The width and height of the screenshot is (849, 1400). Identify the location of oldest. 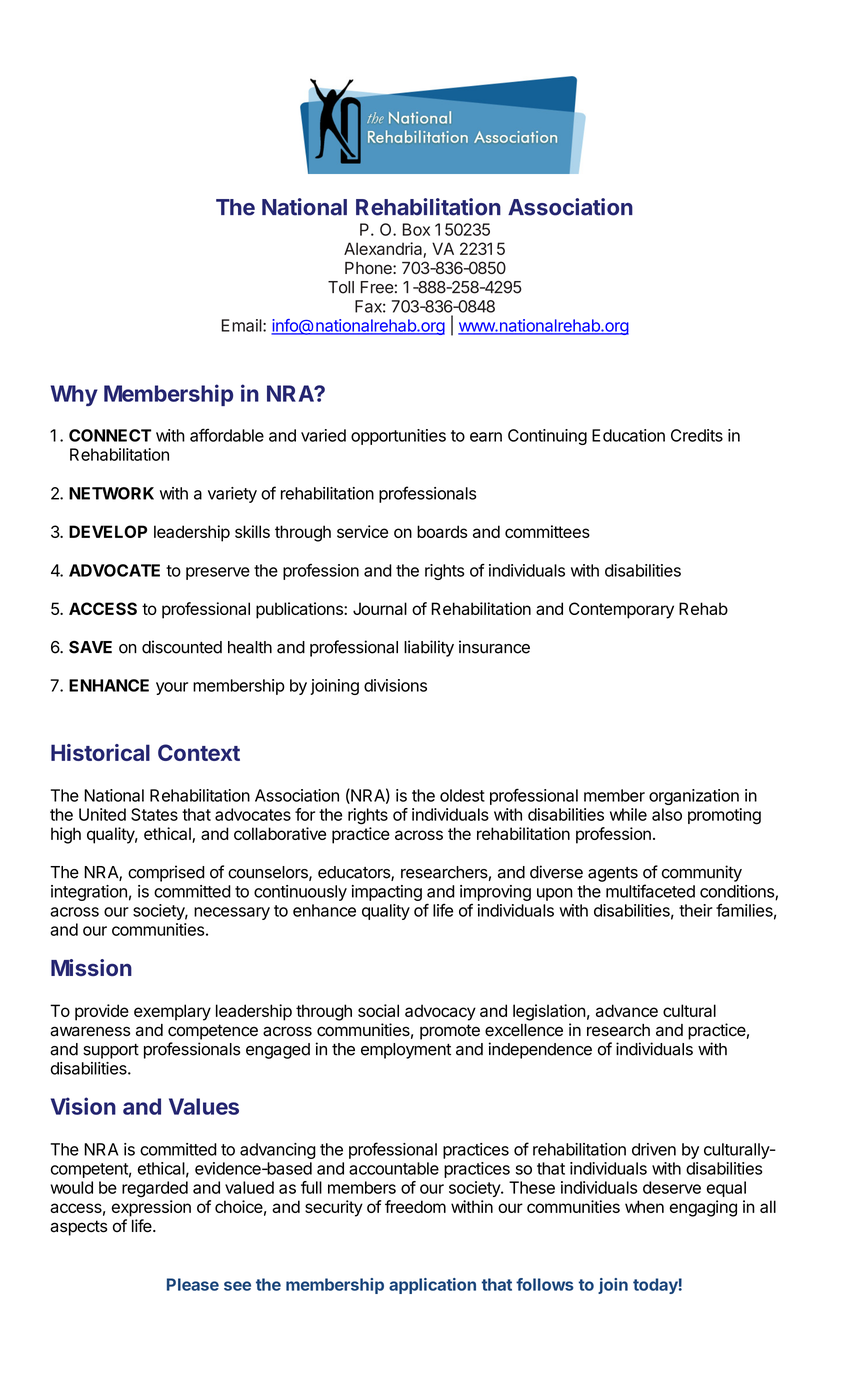
(462, 795).
